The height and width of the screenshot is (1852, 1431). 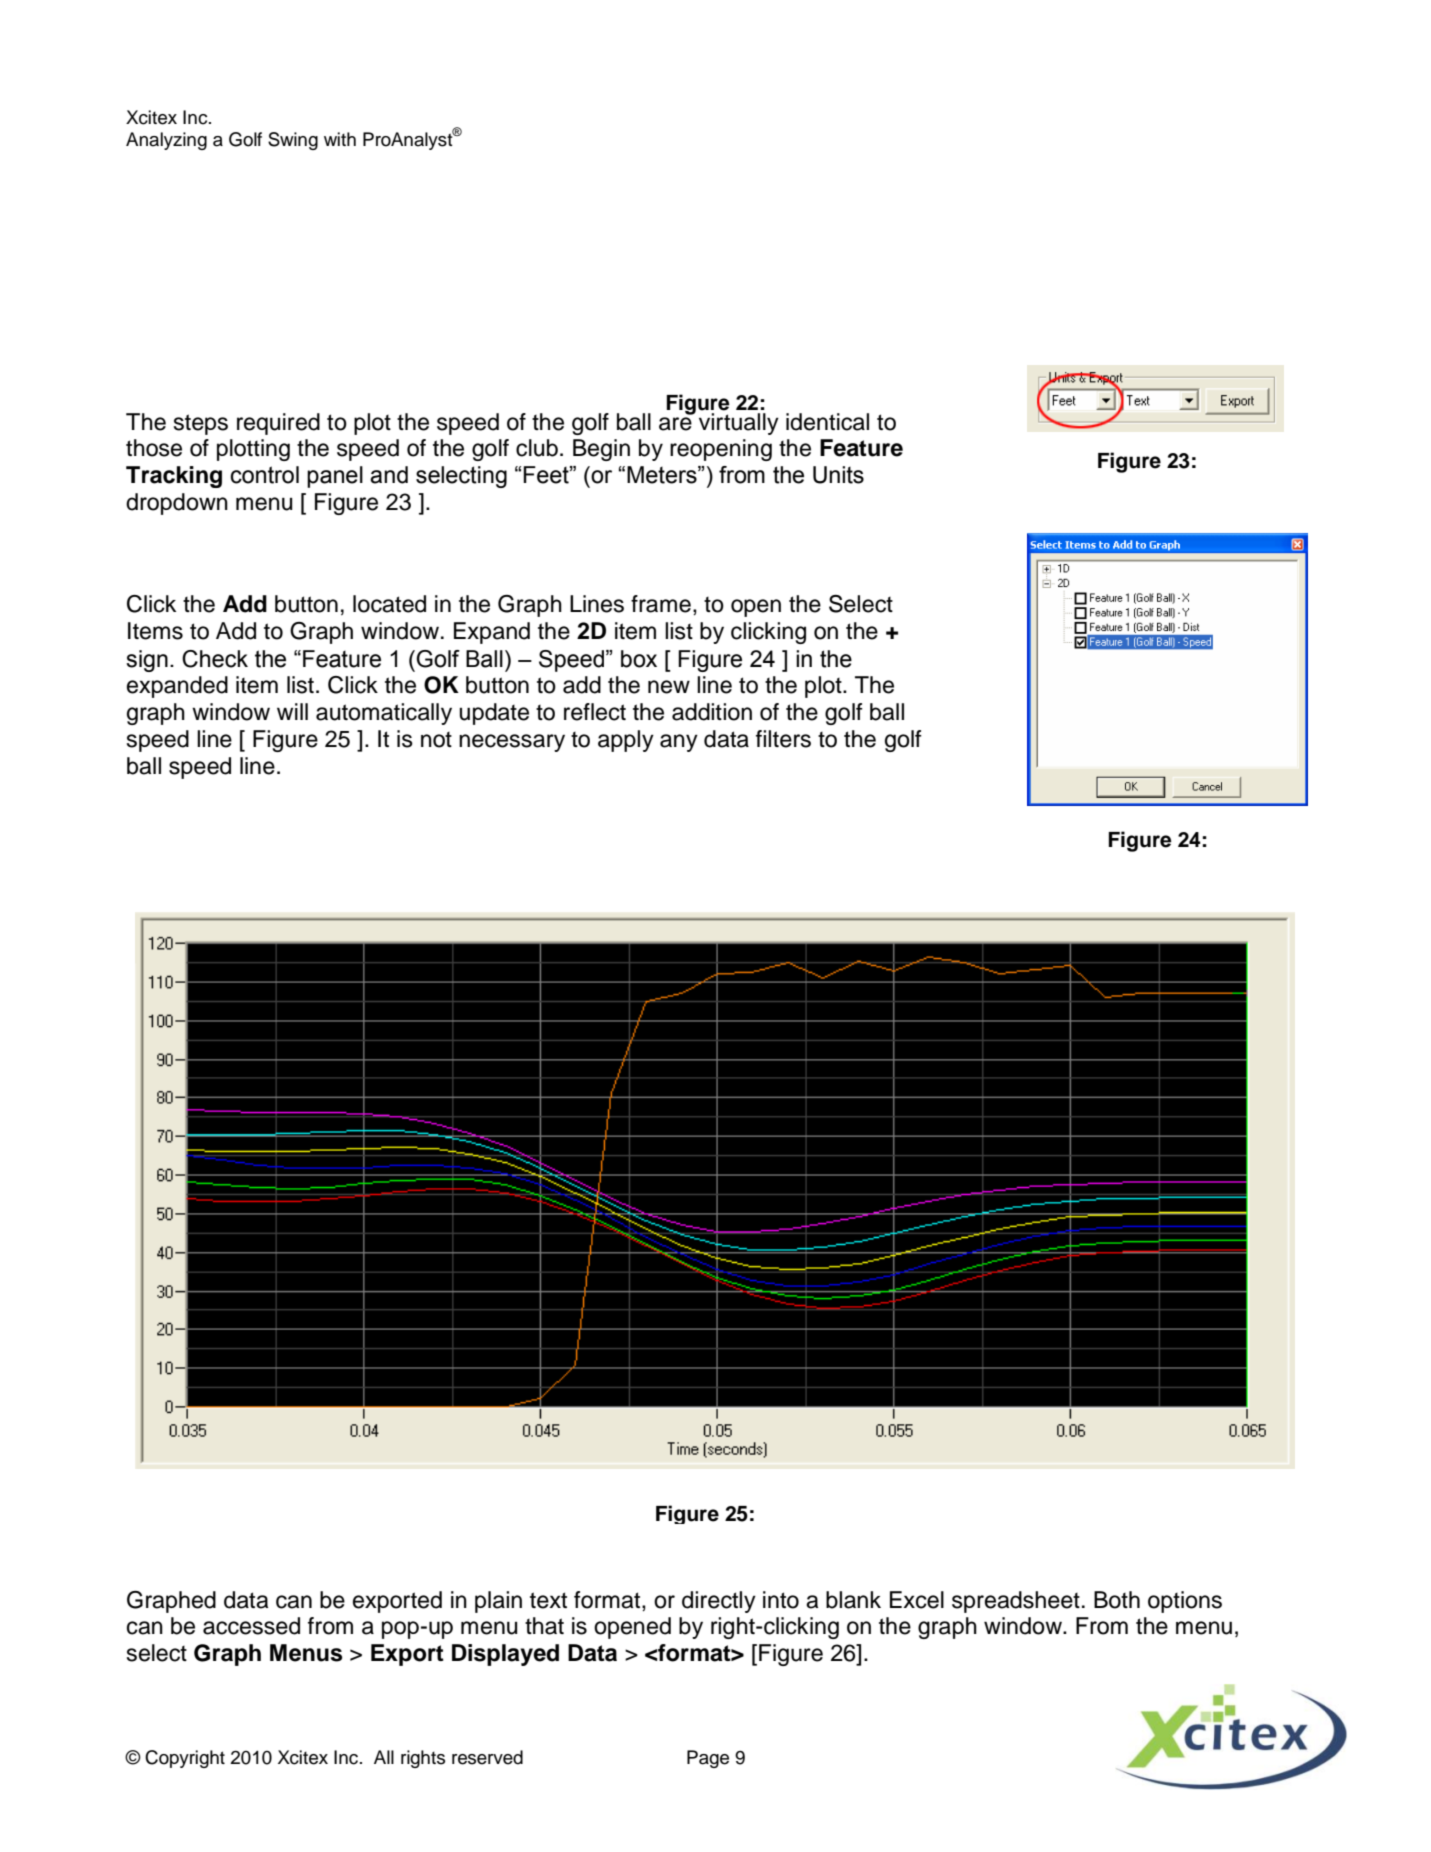 What do you see at coordinates (487, 1757) in the screenshot?
I see `reserved` at bounding box center [487, 1757].
